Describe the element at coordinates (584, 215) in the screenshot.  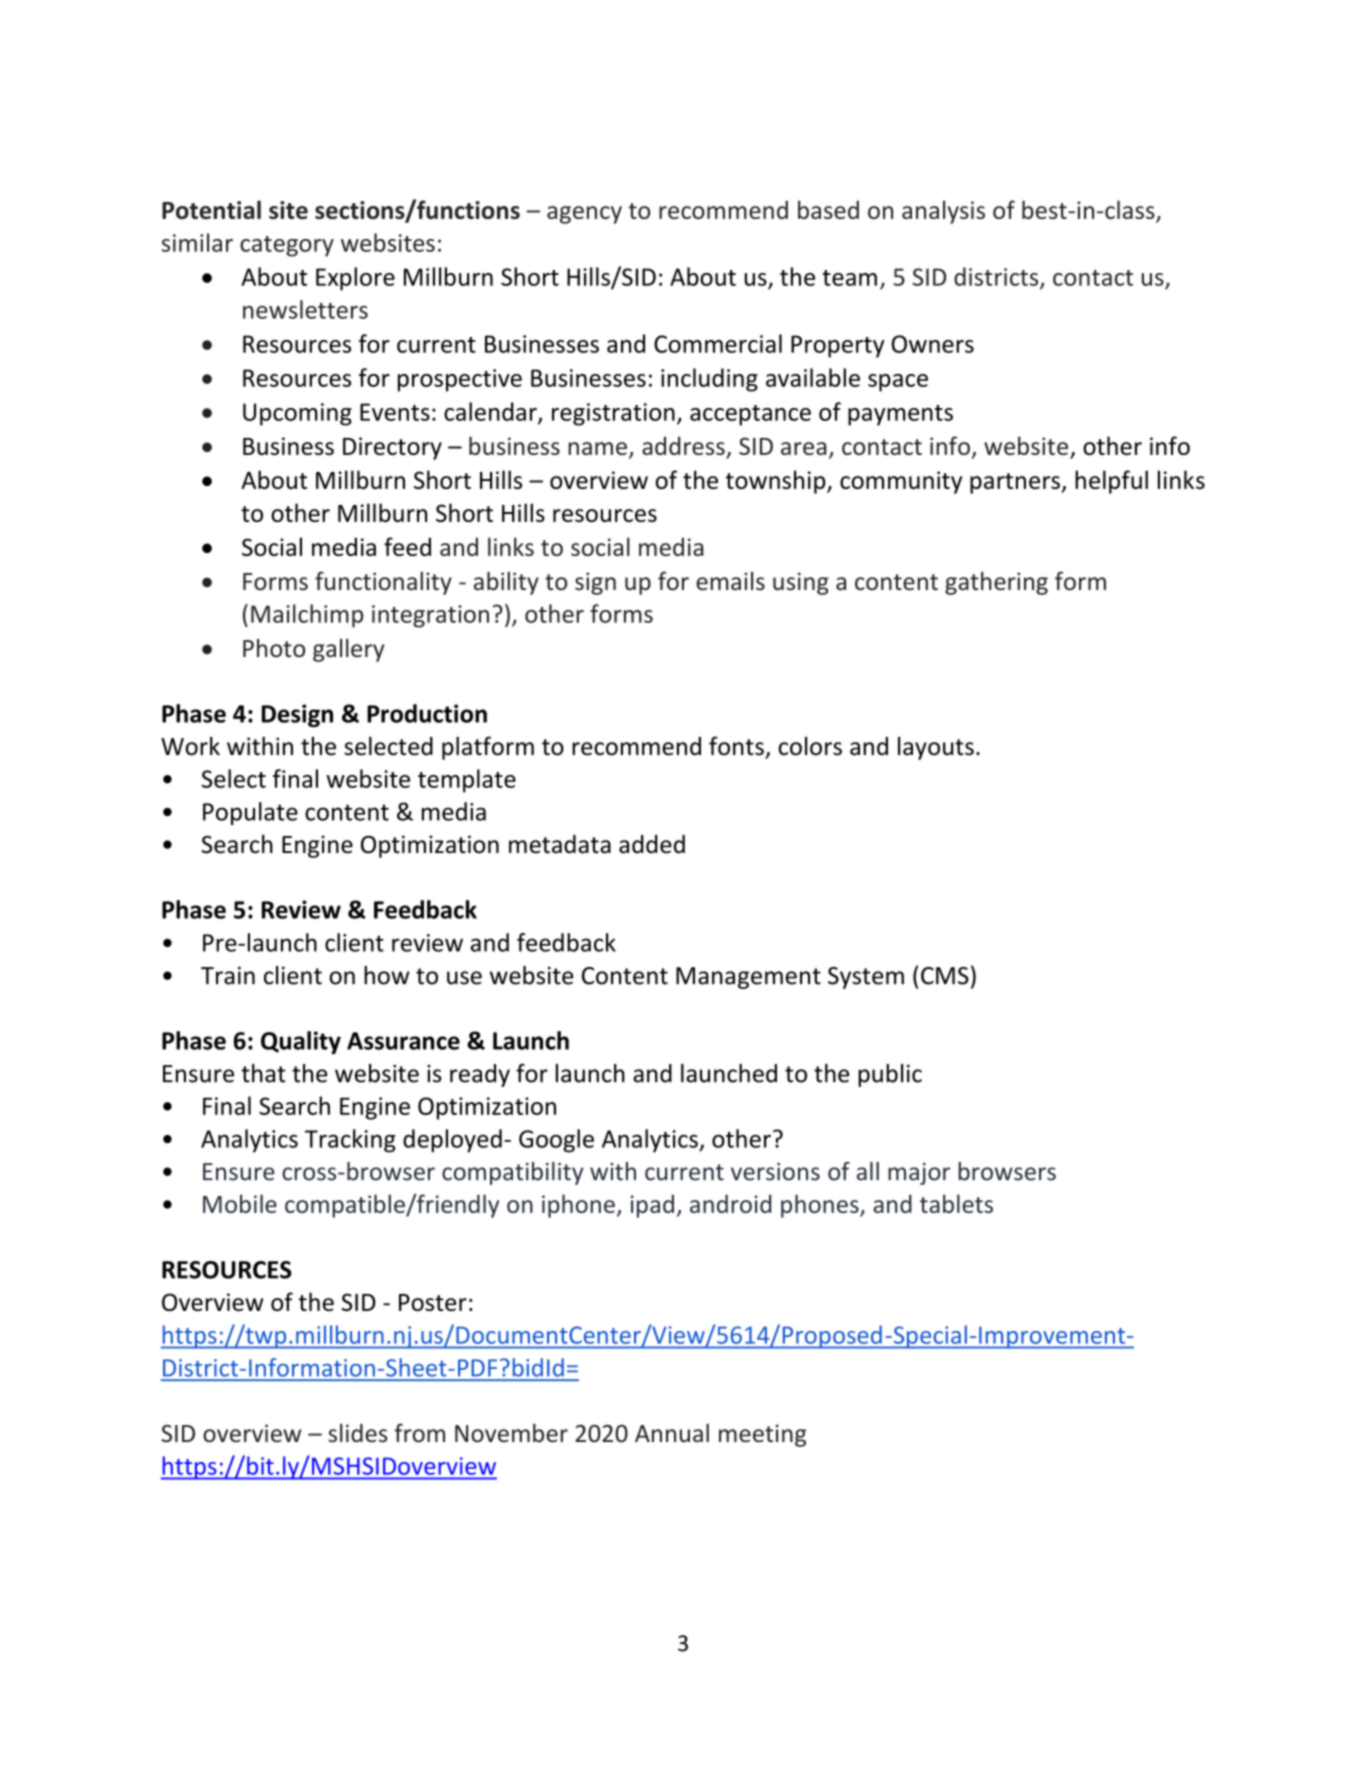
I see `agency` at that location.
